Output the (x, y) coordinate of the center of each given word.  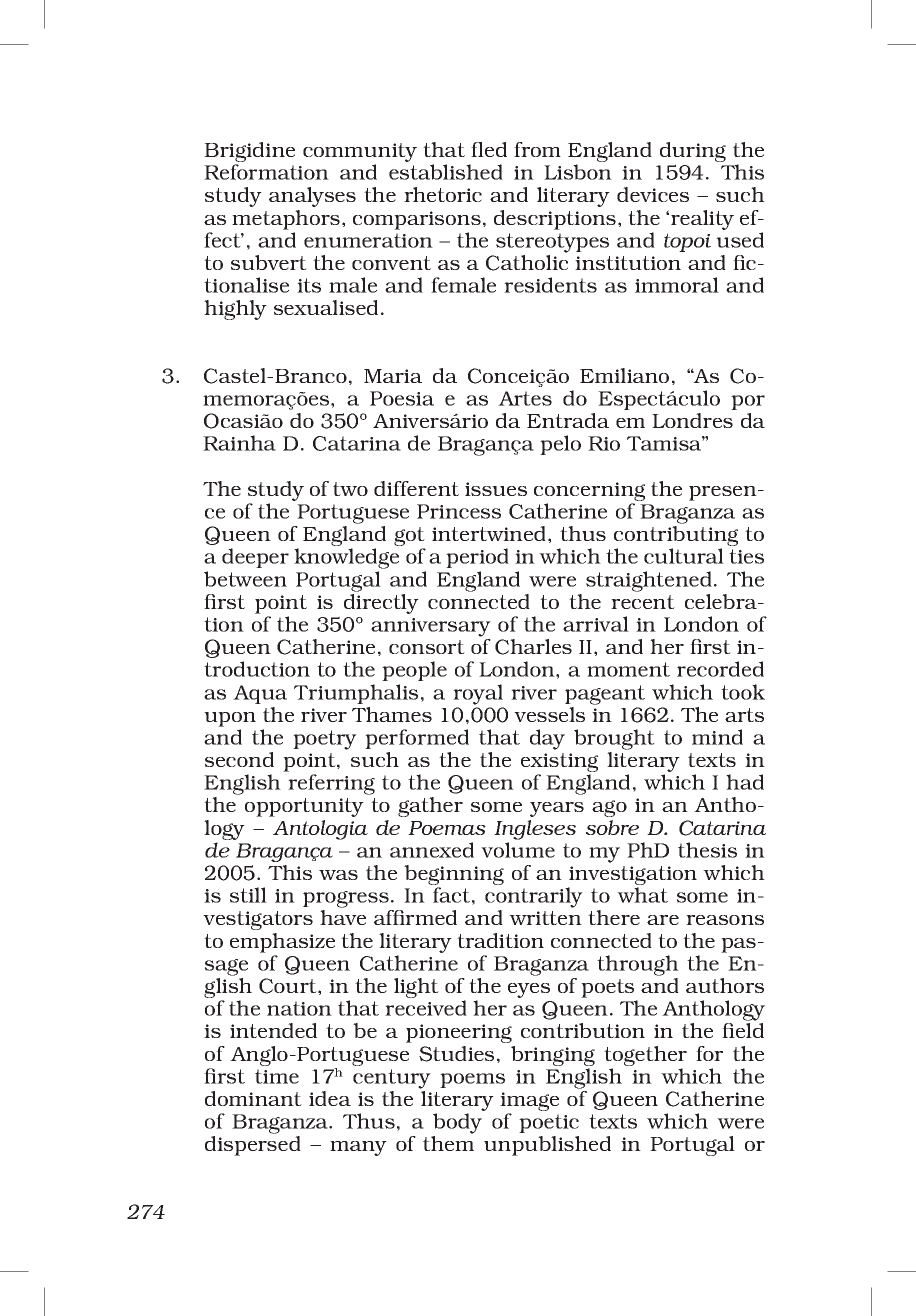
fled (489, 149)
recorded (720, 669)
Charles (533, 647)
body (457, 1123)
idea (330, 1098)
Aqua (260, 694)
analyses (312, 197)
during (693, 153)
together (645, 1057)
